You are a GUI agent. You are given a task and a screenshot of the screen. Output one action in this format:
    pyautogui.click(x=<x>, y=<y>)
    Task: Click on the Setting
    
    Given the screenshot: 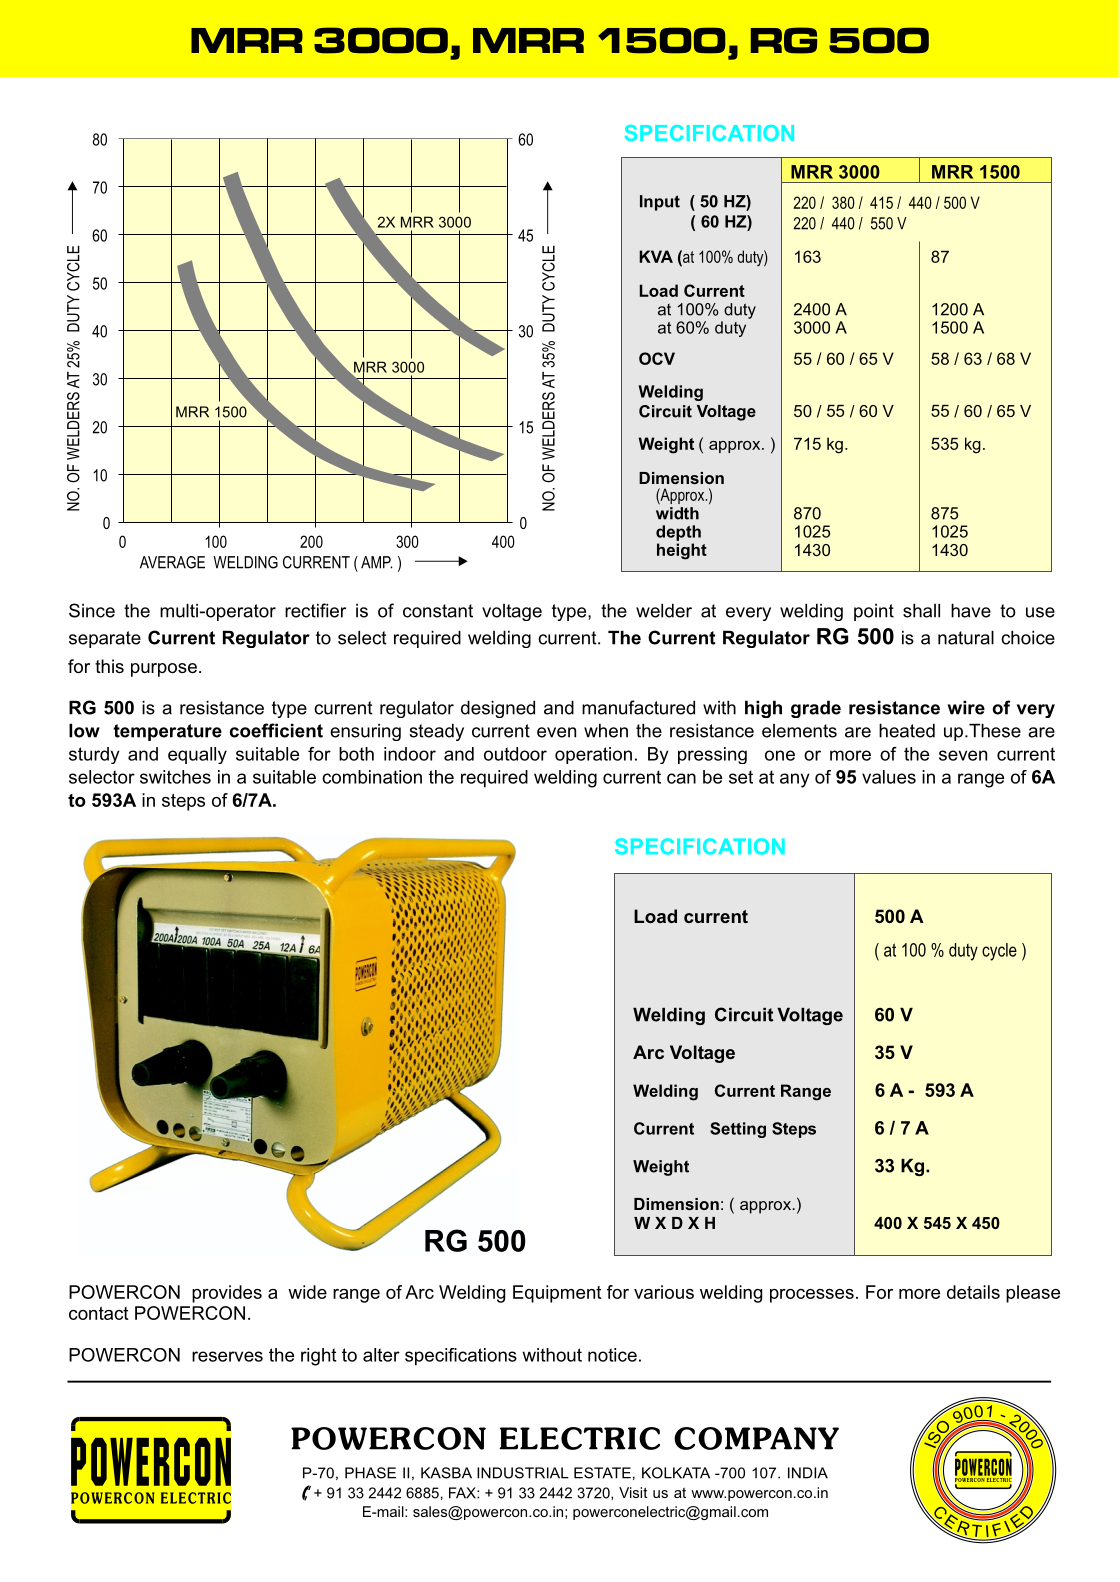 What is the action you would take?
    pyautogui.click(x=738, y=1130)
